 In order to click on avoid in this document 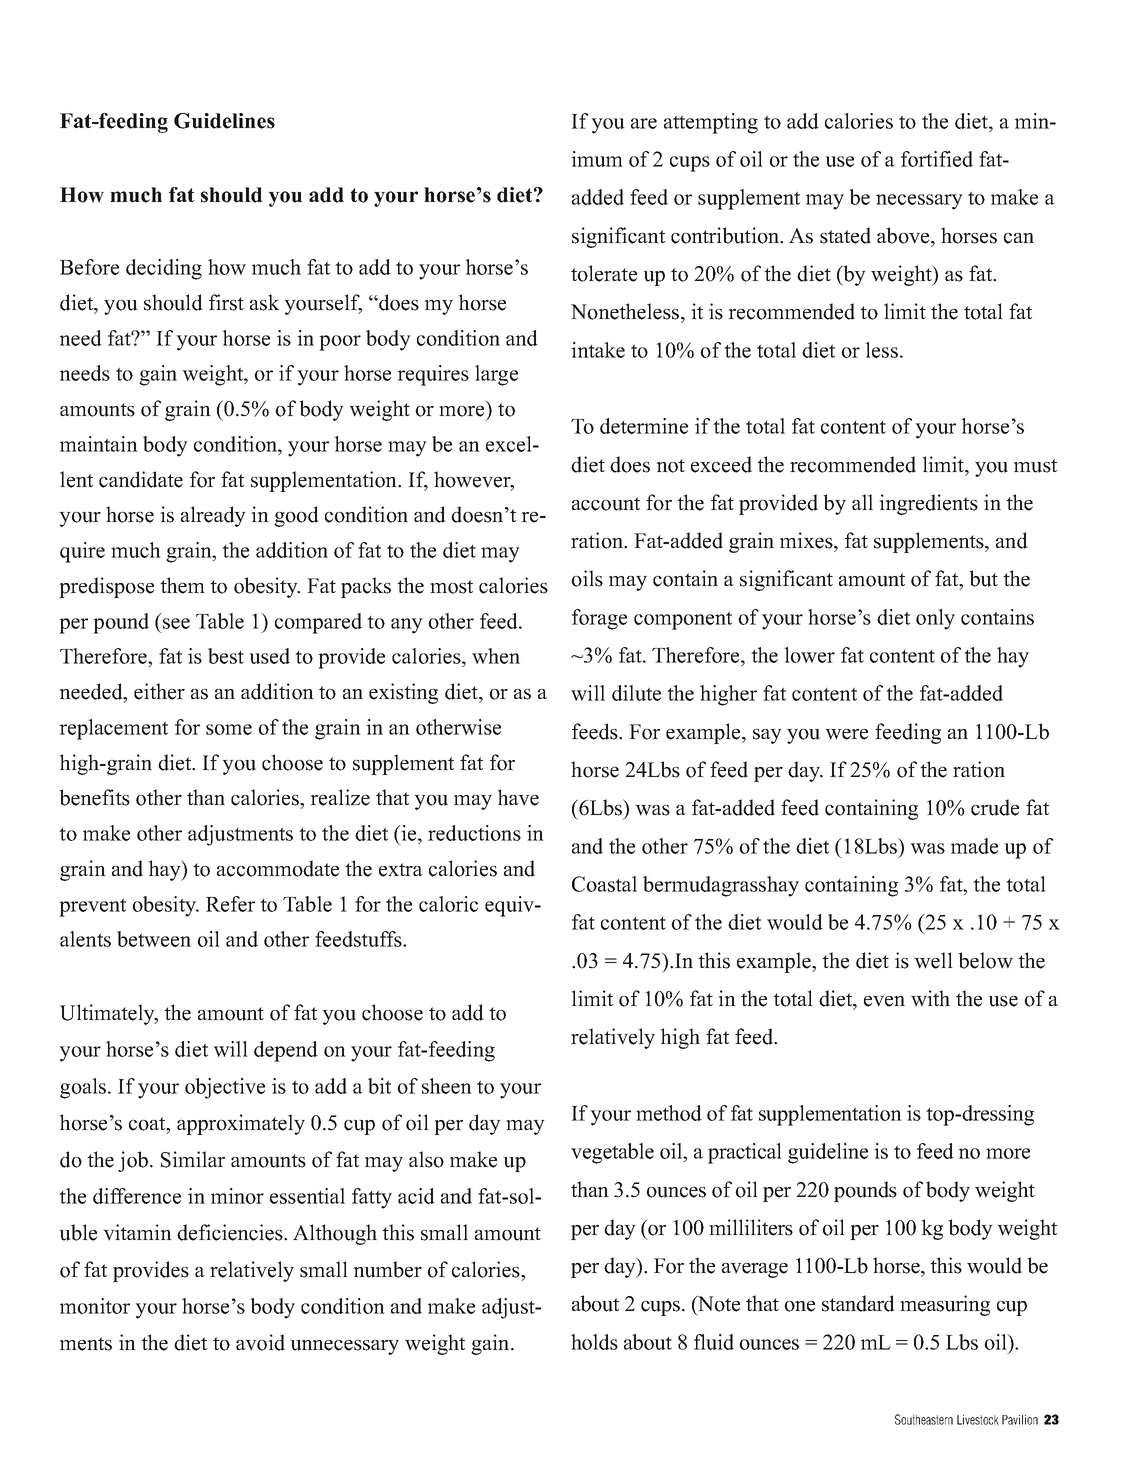, I will do `click(260, 1342)`.
